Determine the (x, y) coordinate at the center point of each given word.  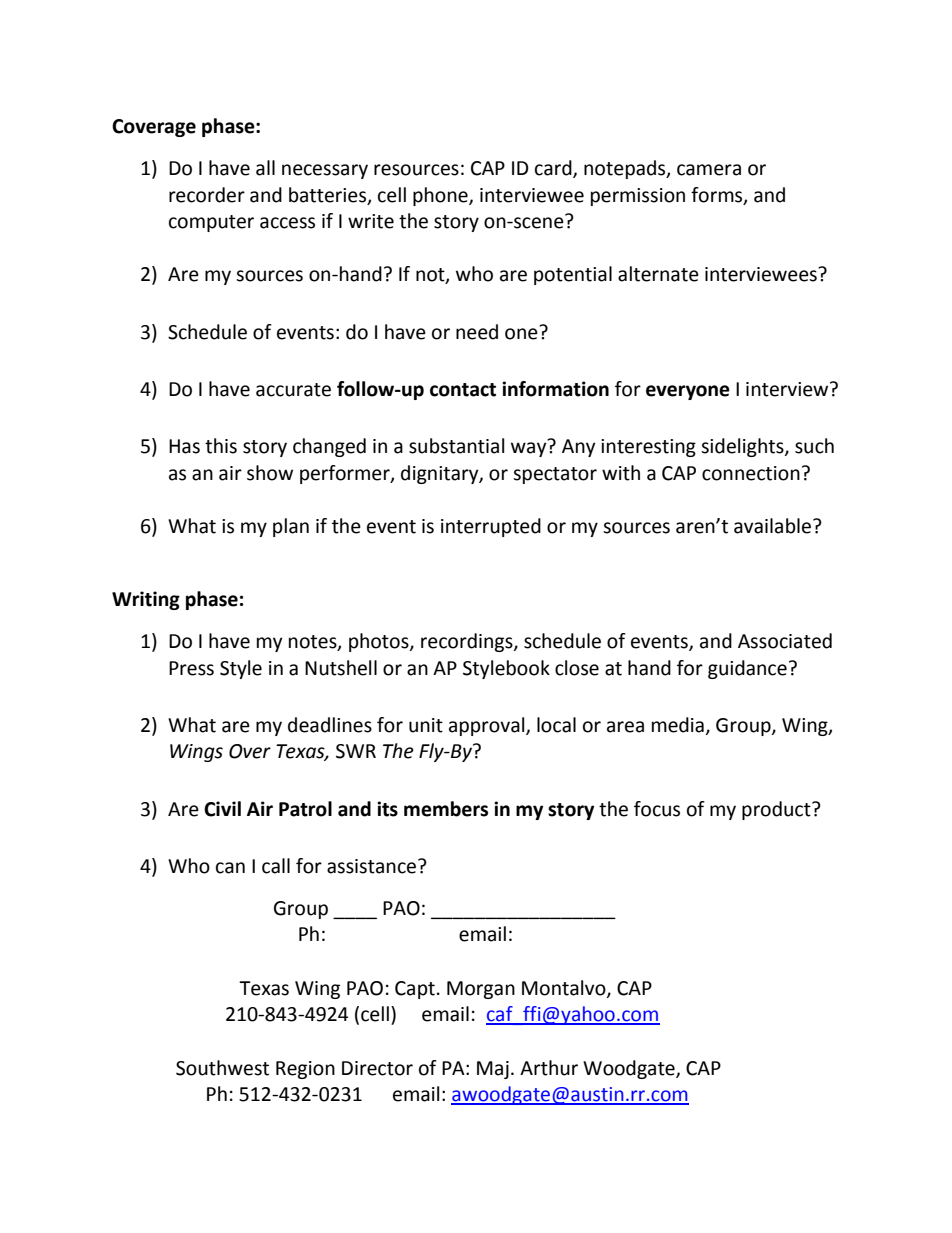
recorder (207, 195)
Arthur (549, 1068)
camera (709, 170)
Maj (493, 1070)
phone (441, 196)
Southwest (222, 1068)
